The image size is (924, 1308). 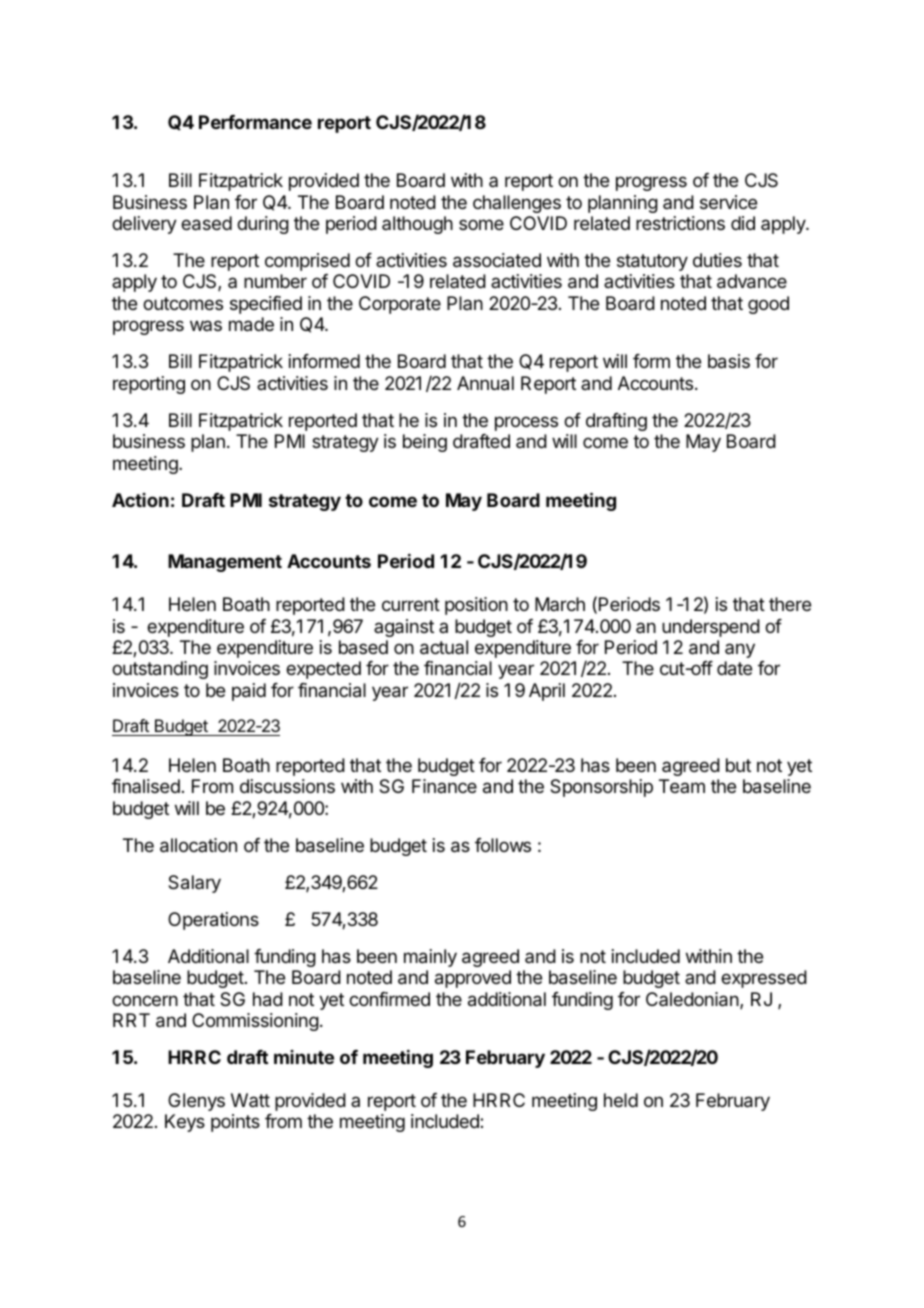 I want to click on actual, so click(x=444, y=647).
